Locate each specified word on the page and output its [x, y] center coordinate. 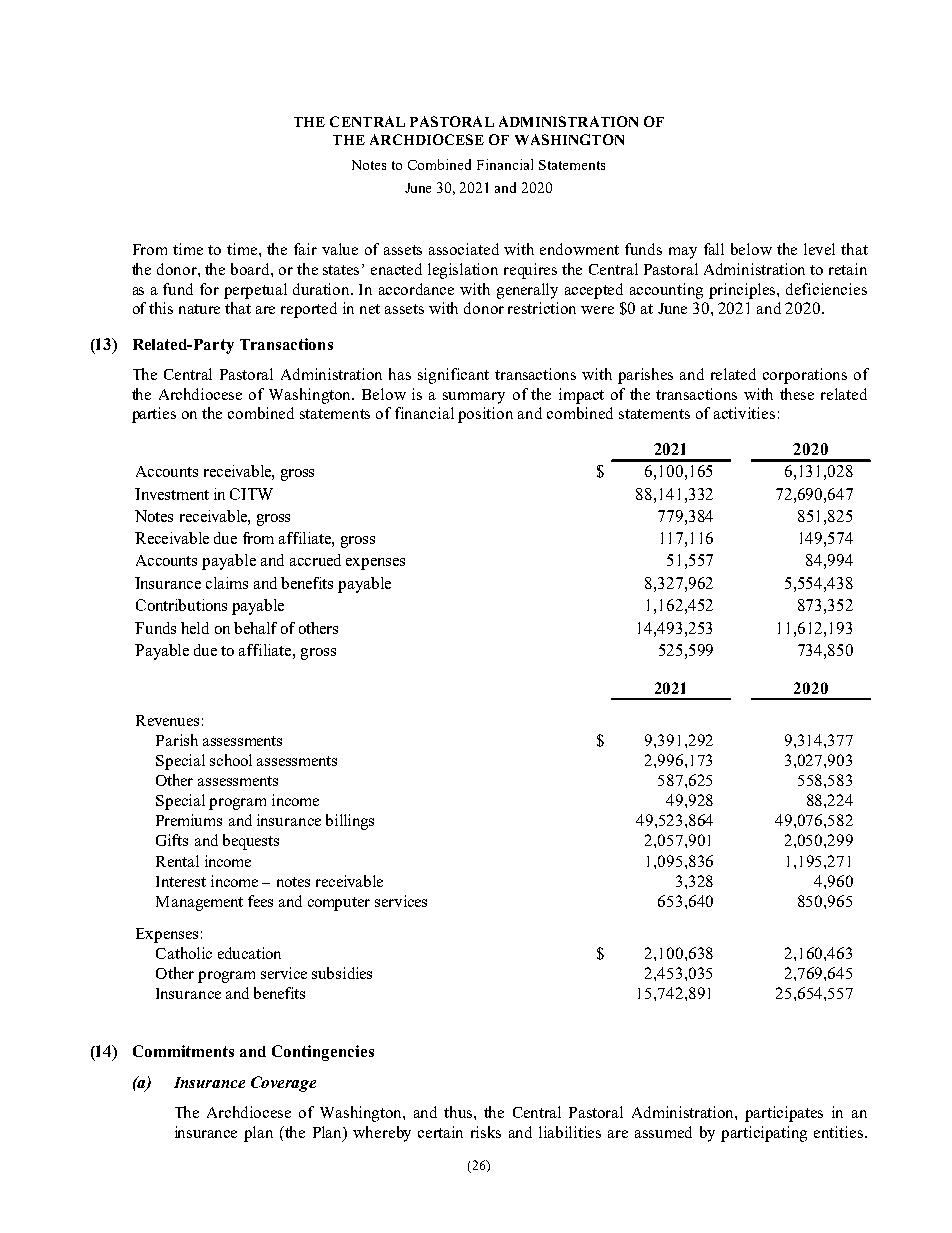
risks [486, 1132]
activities [744, 413]
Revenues [167, 720]
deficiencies [826, 289]
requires [530, 271]
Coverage [283, 1084]
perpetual [255, 291]
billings [350, 822]
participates [784, 1114]
